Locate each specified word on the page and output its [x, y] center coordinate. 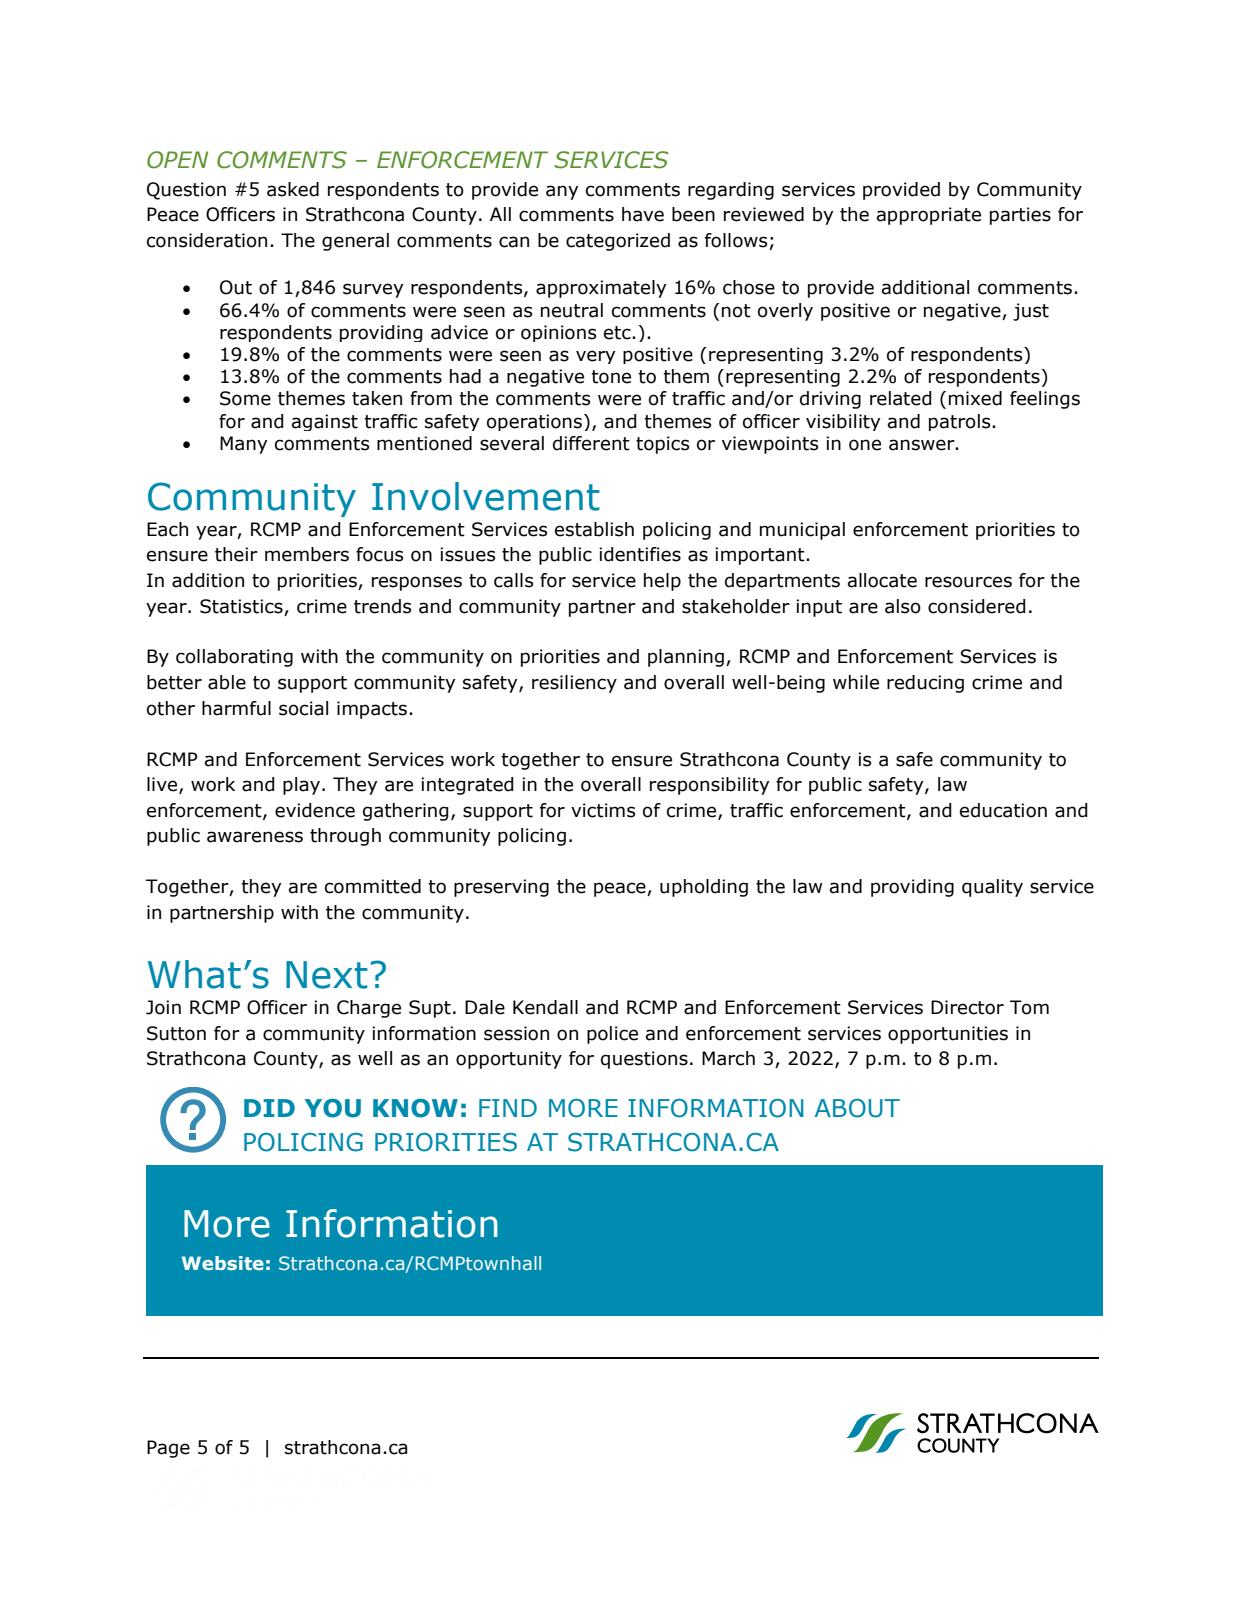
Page [168, 1449]
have [643, 214]
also [903, 606]
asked [293, 189]
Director [967, 1007]
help [662, 582]
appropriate [929, 216]
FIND [508, 1108]
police [612, 1035]
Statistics [241, 606]
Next [327, 975]
